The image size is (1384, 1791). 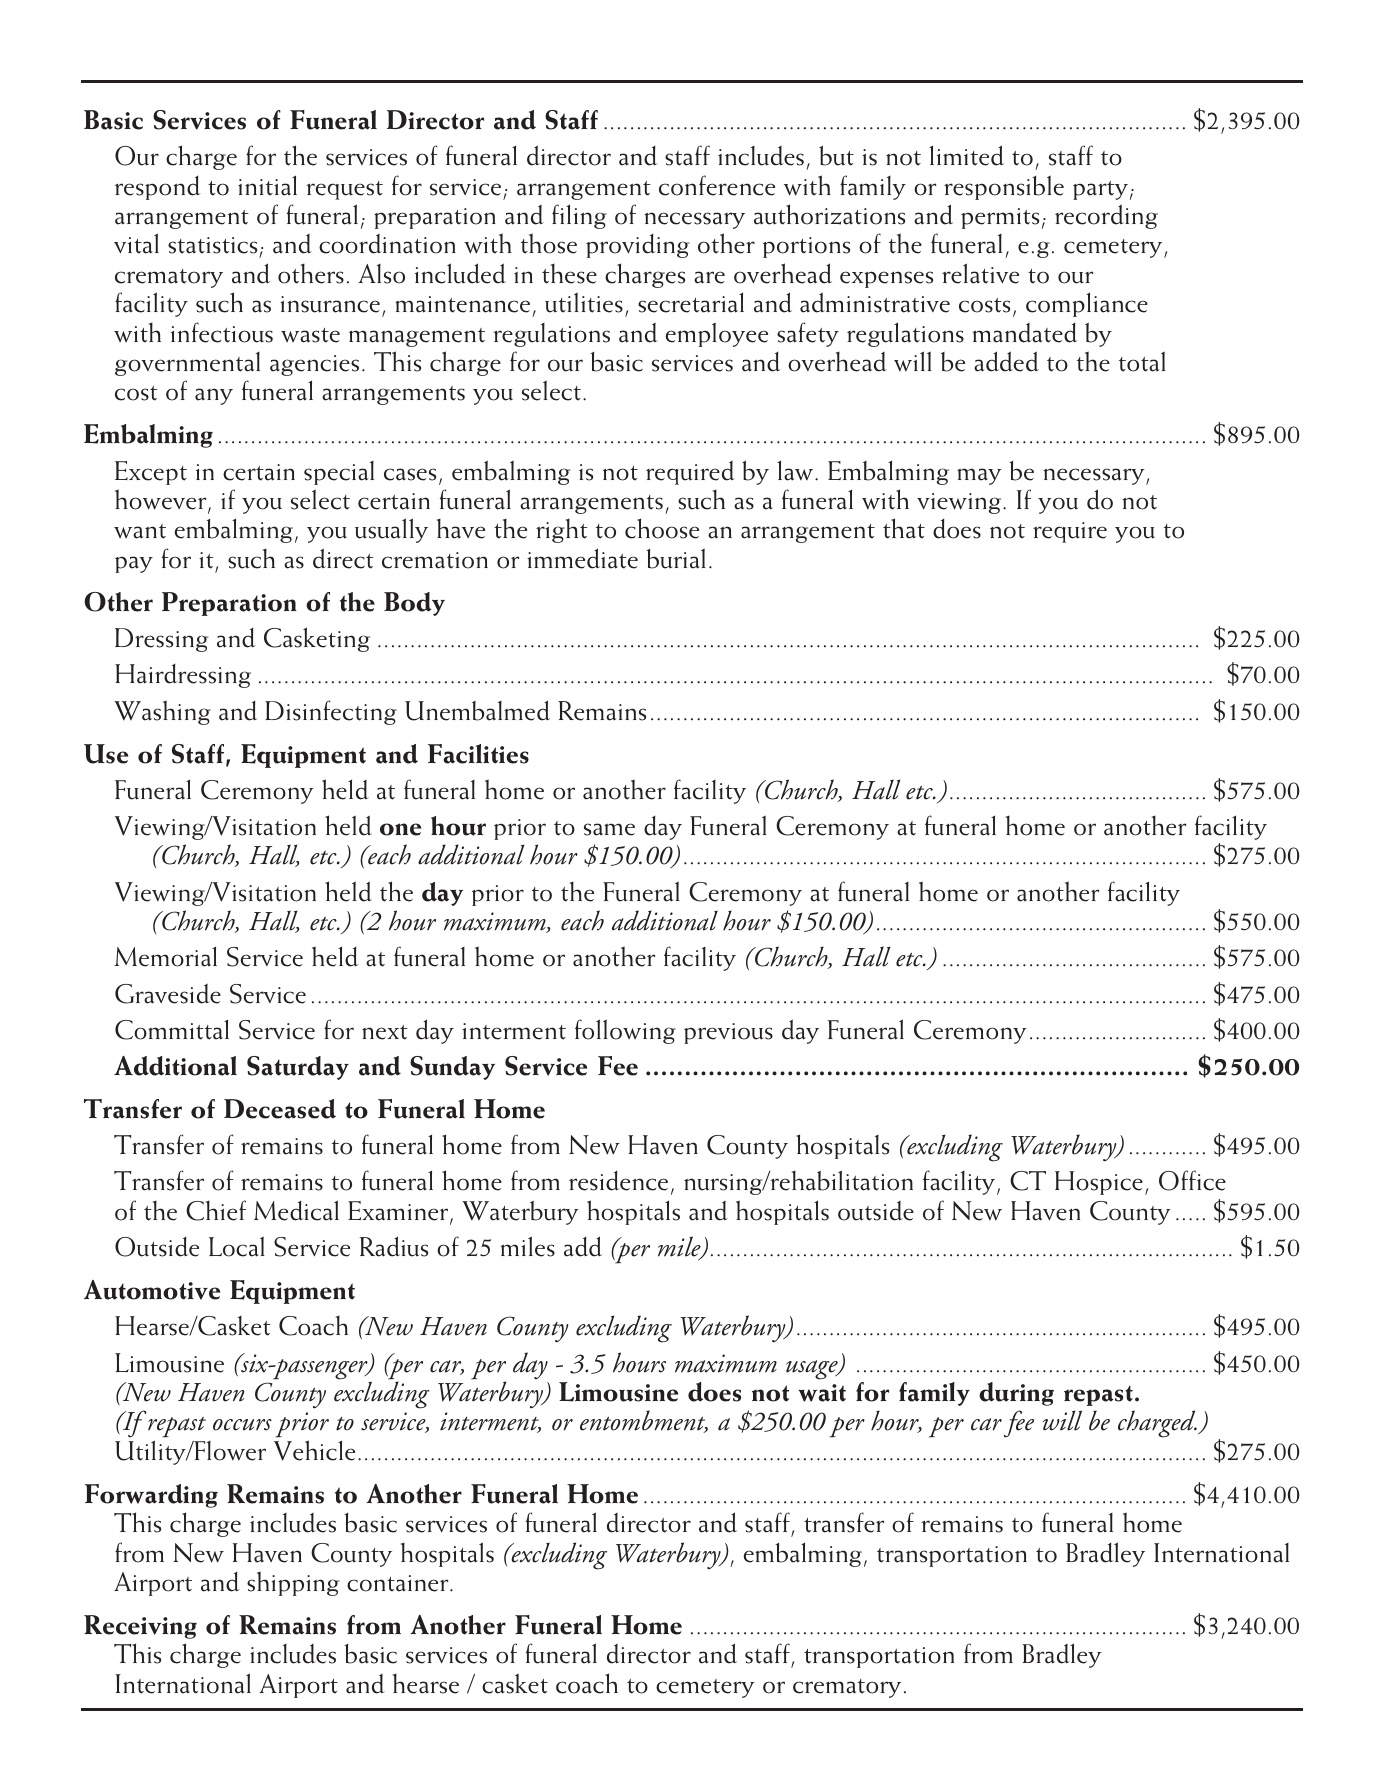 I want to click on recording, so click(x=1106, y=216).
